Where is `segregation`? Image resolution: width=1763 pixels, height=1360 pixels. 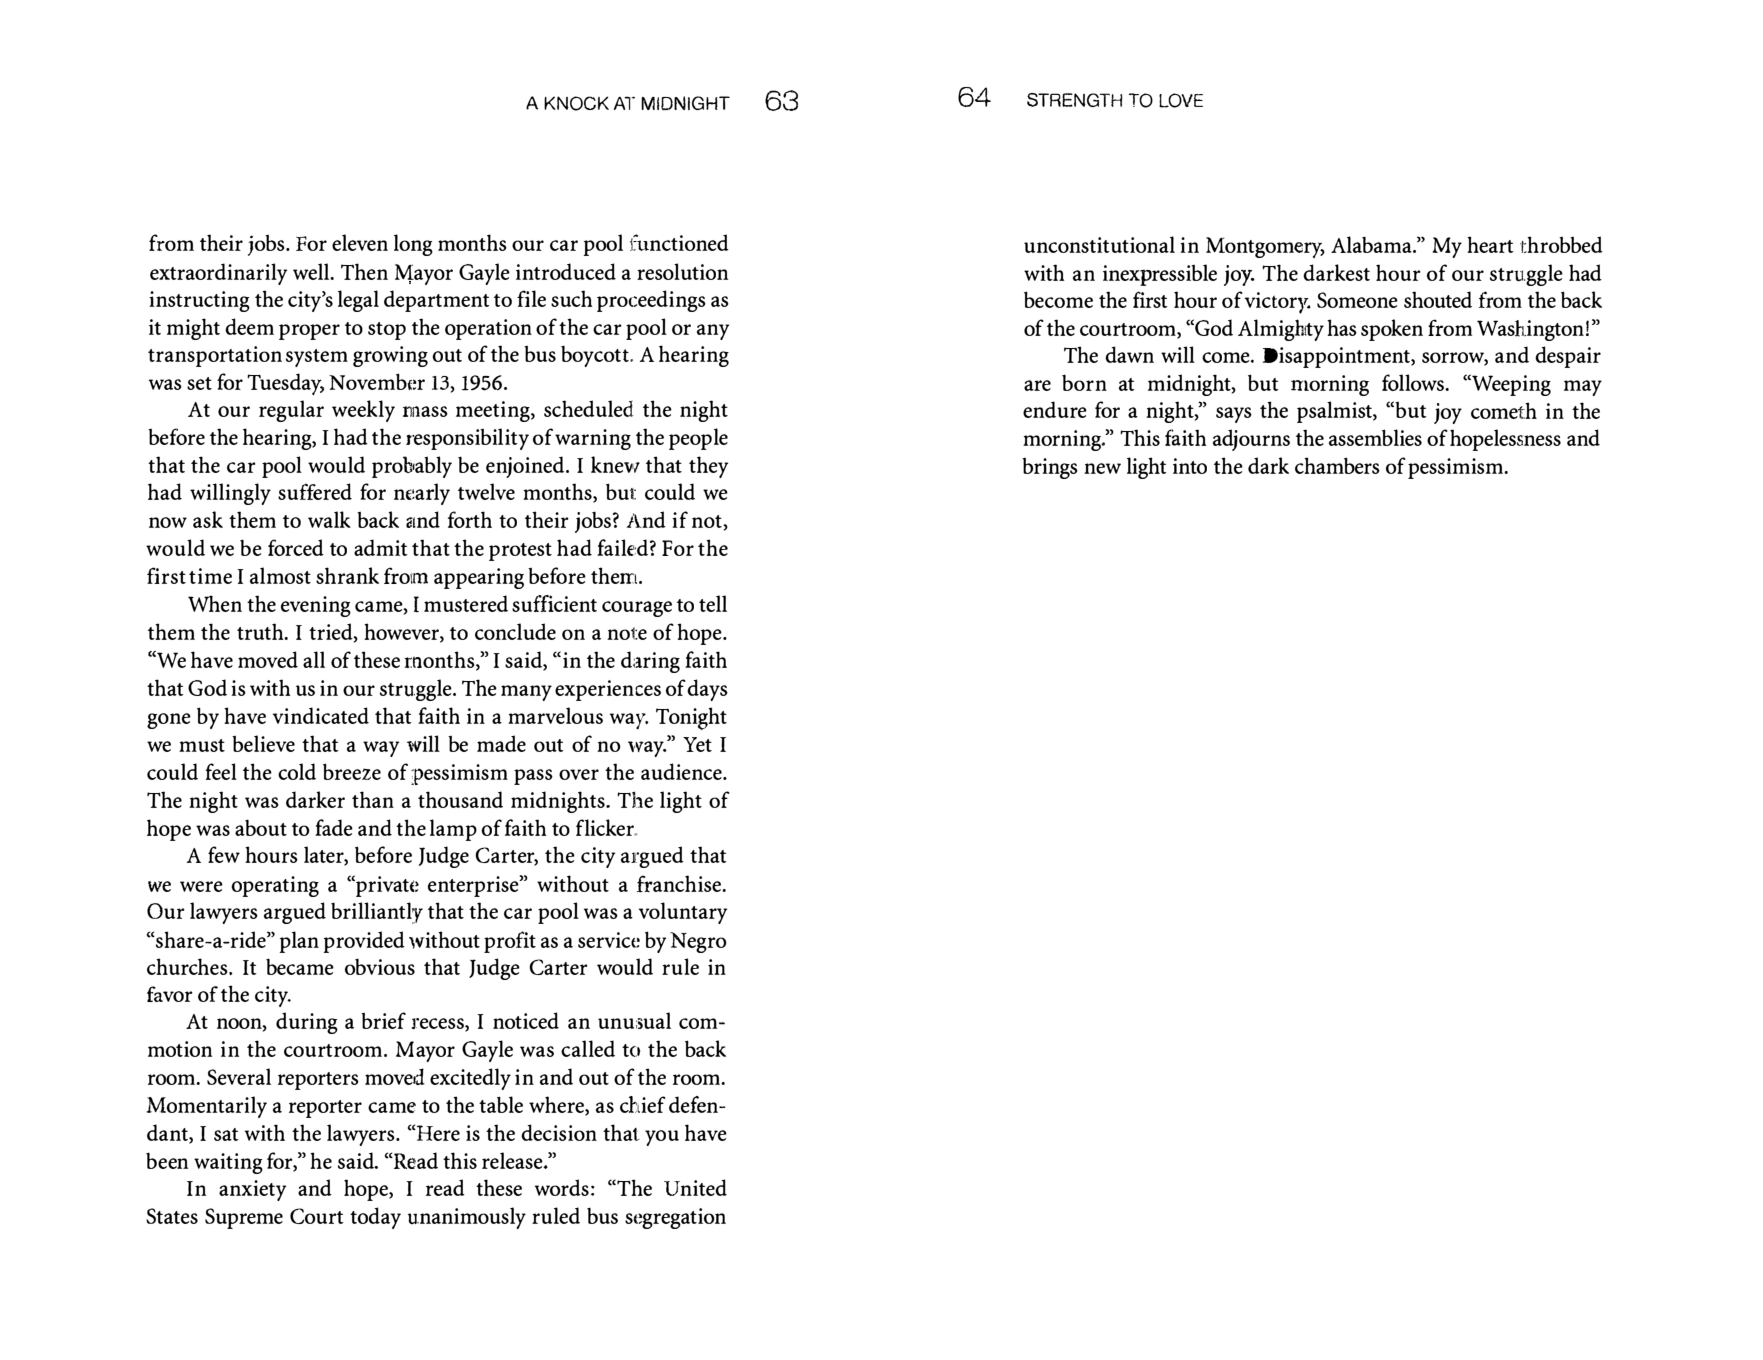 segregation is located at coordinates (675, 1218).
